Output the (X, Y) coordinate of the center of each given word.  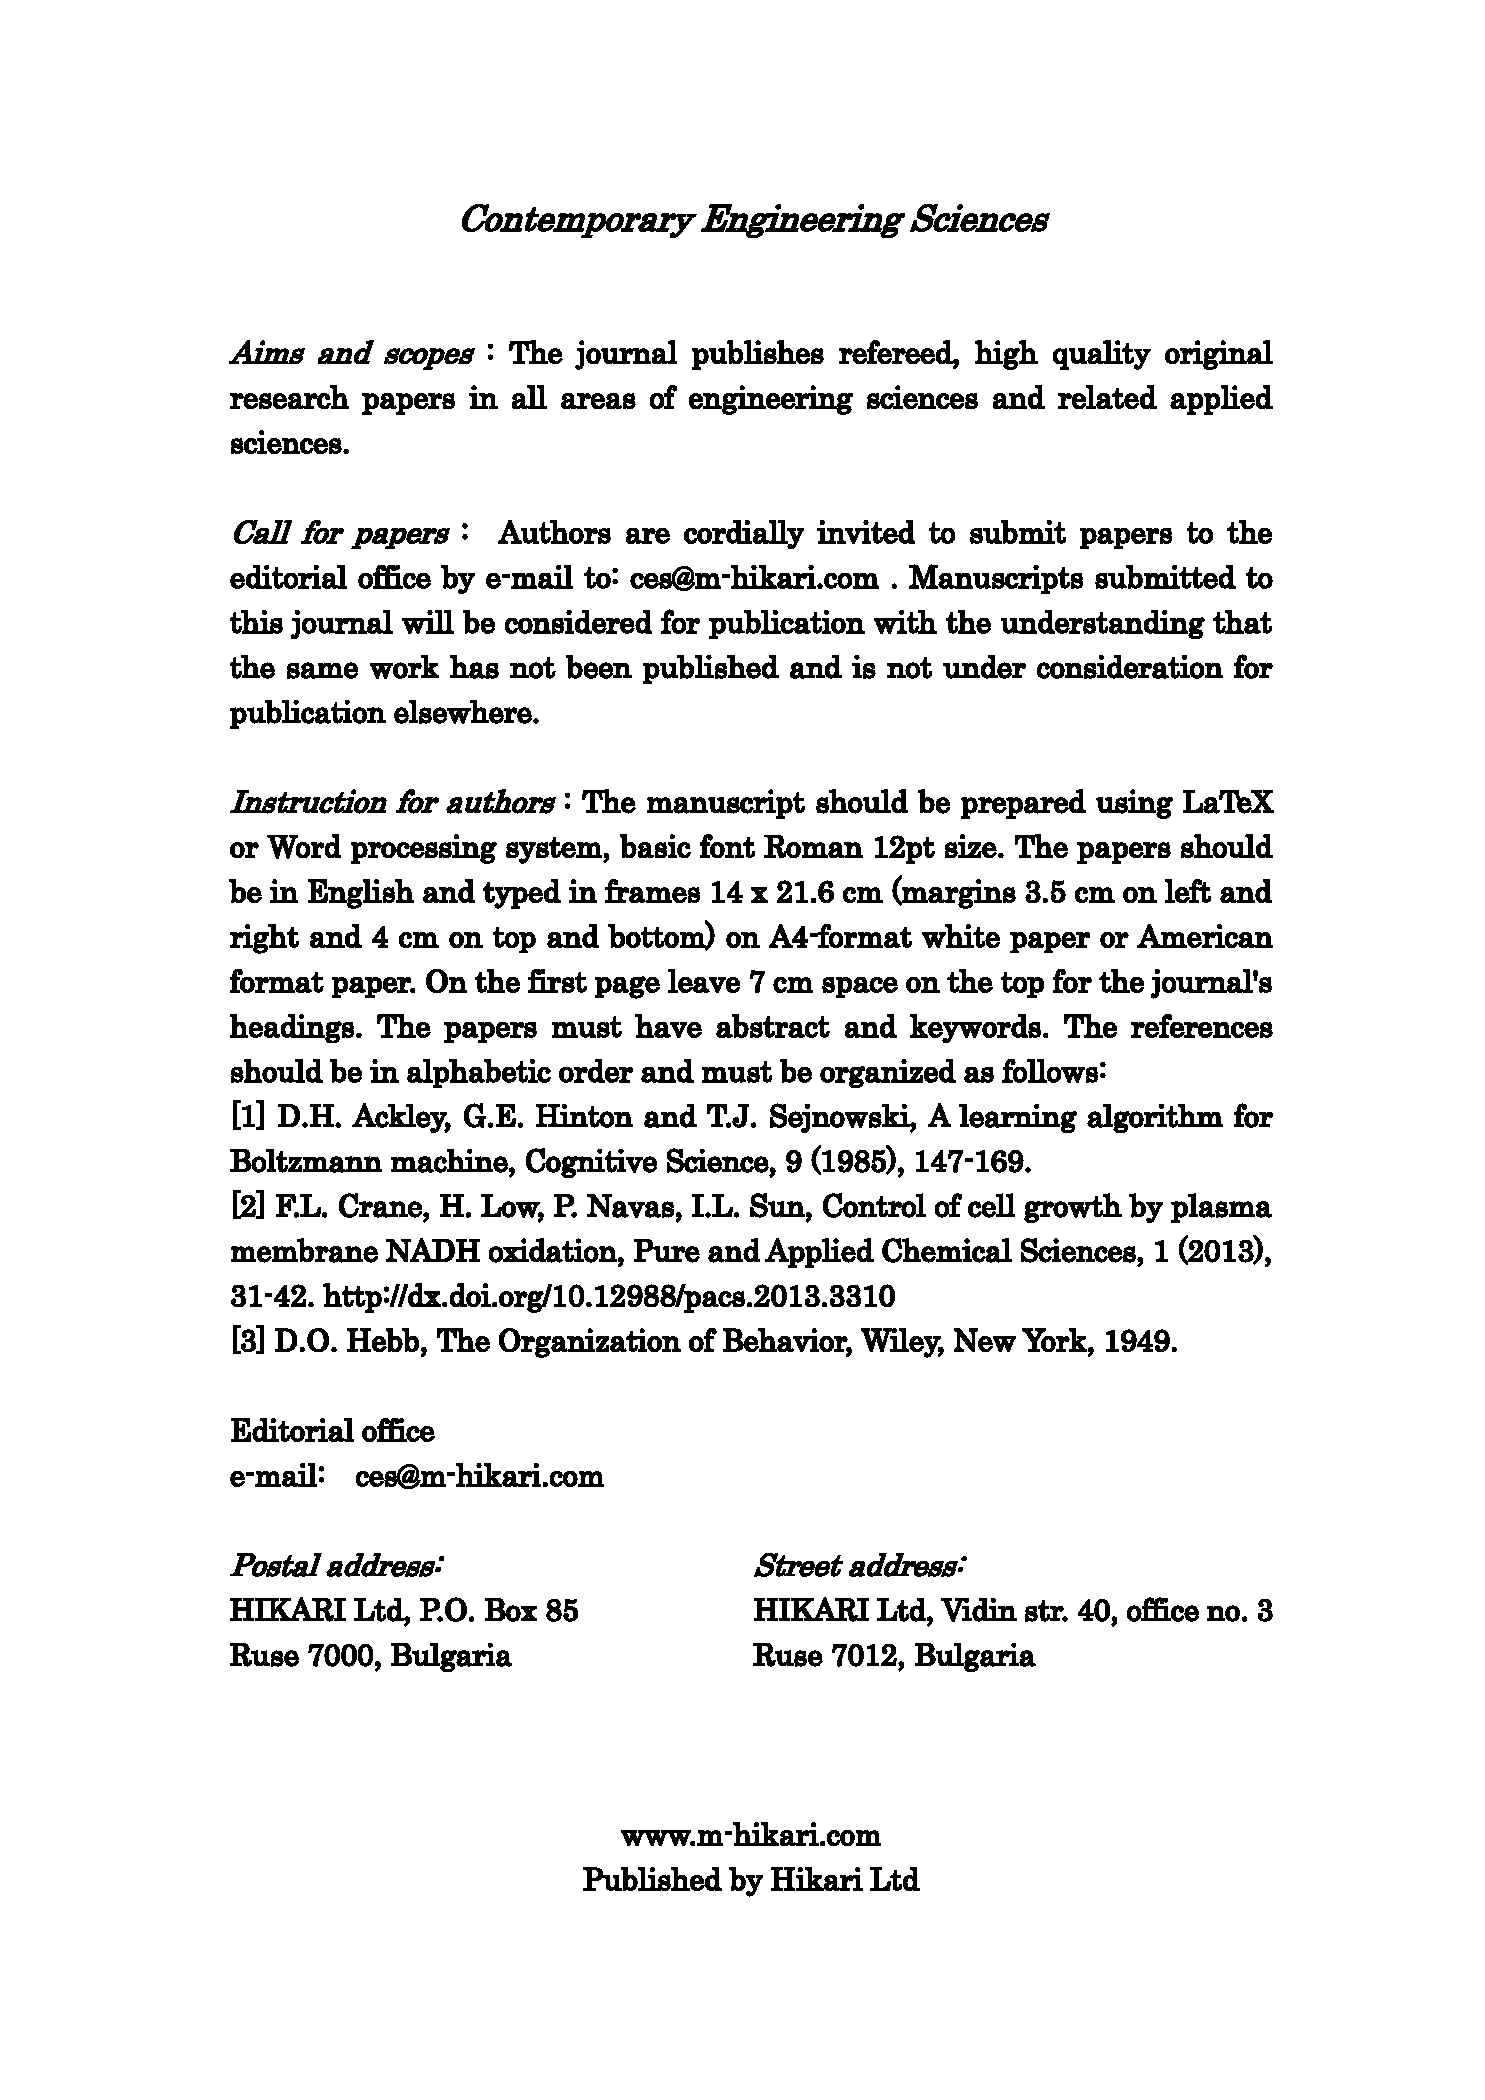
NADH (433, 1250)
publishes (758, 355)
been (599, 667)
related (1107, 397)
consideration (1130, 667)
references (1202, 1026)
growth (1073, 1208)
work (404, 667)
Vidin (979, 1610)
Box (511, 1610)
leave (704, 981)
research (289, 397)
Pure (667, 1251)
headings (292, 1028)
